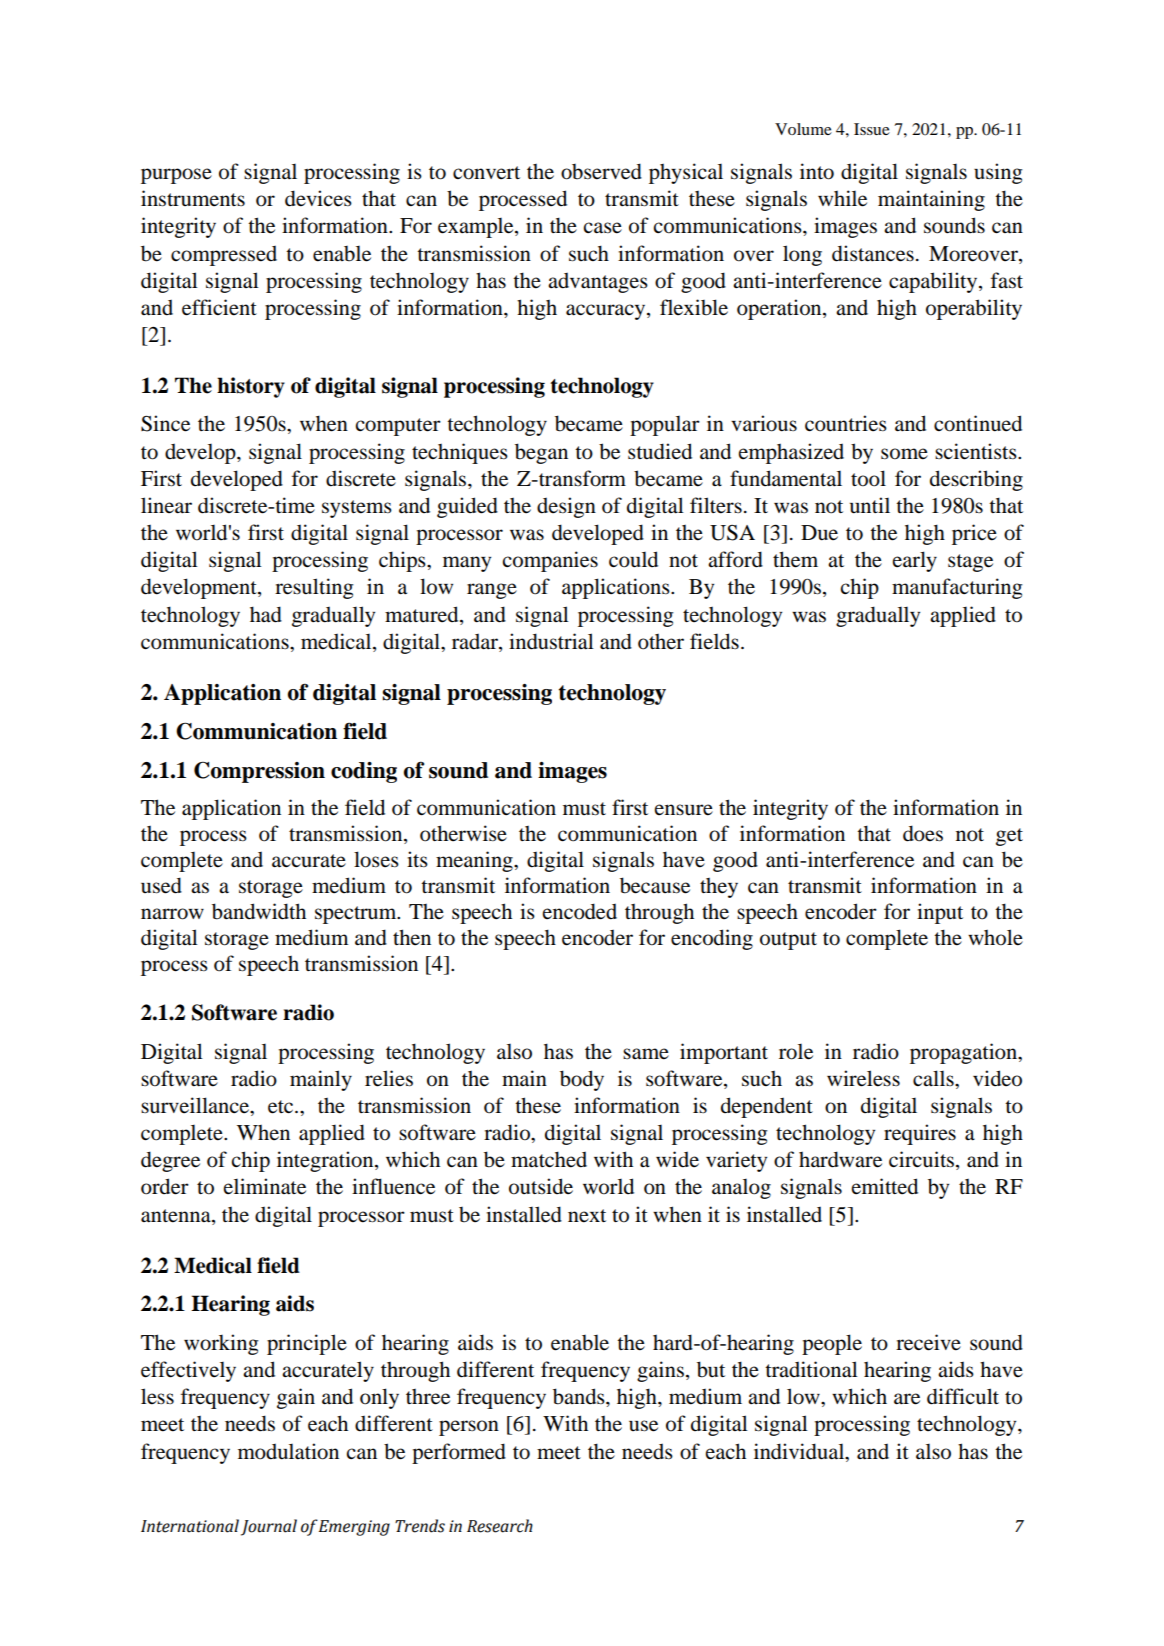 This document has height=1646, width=1164. I want to click on Compression, so click(259, 772).
